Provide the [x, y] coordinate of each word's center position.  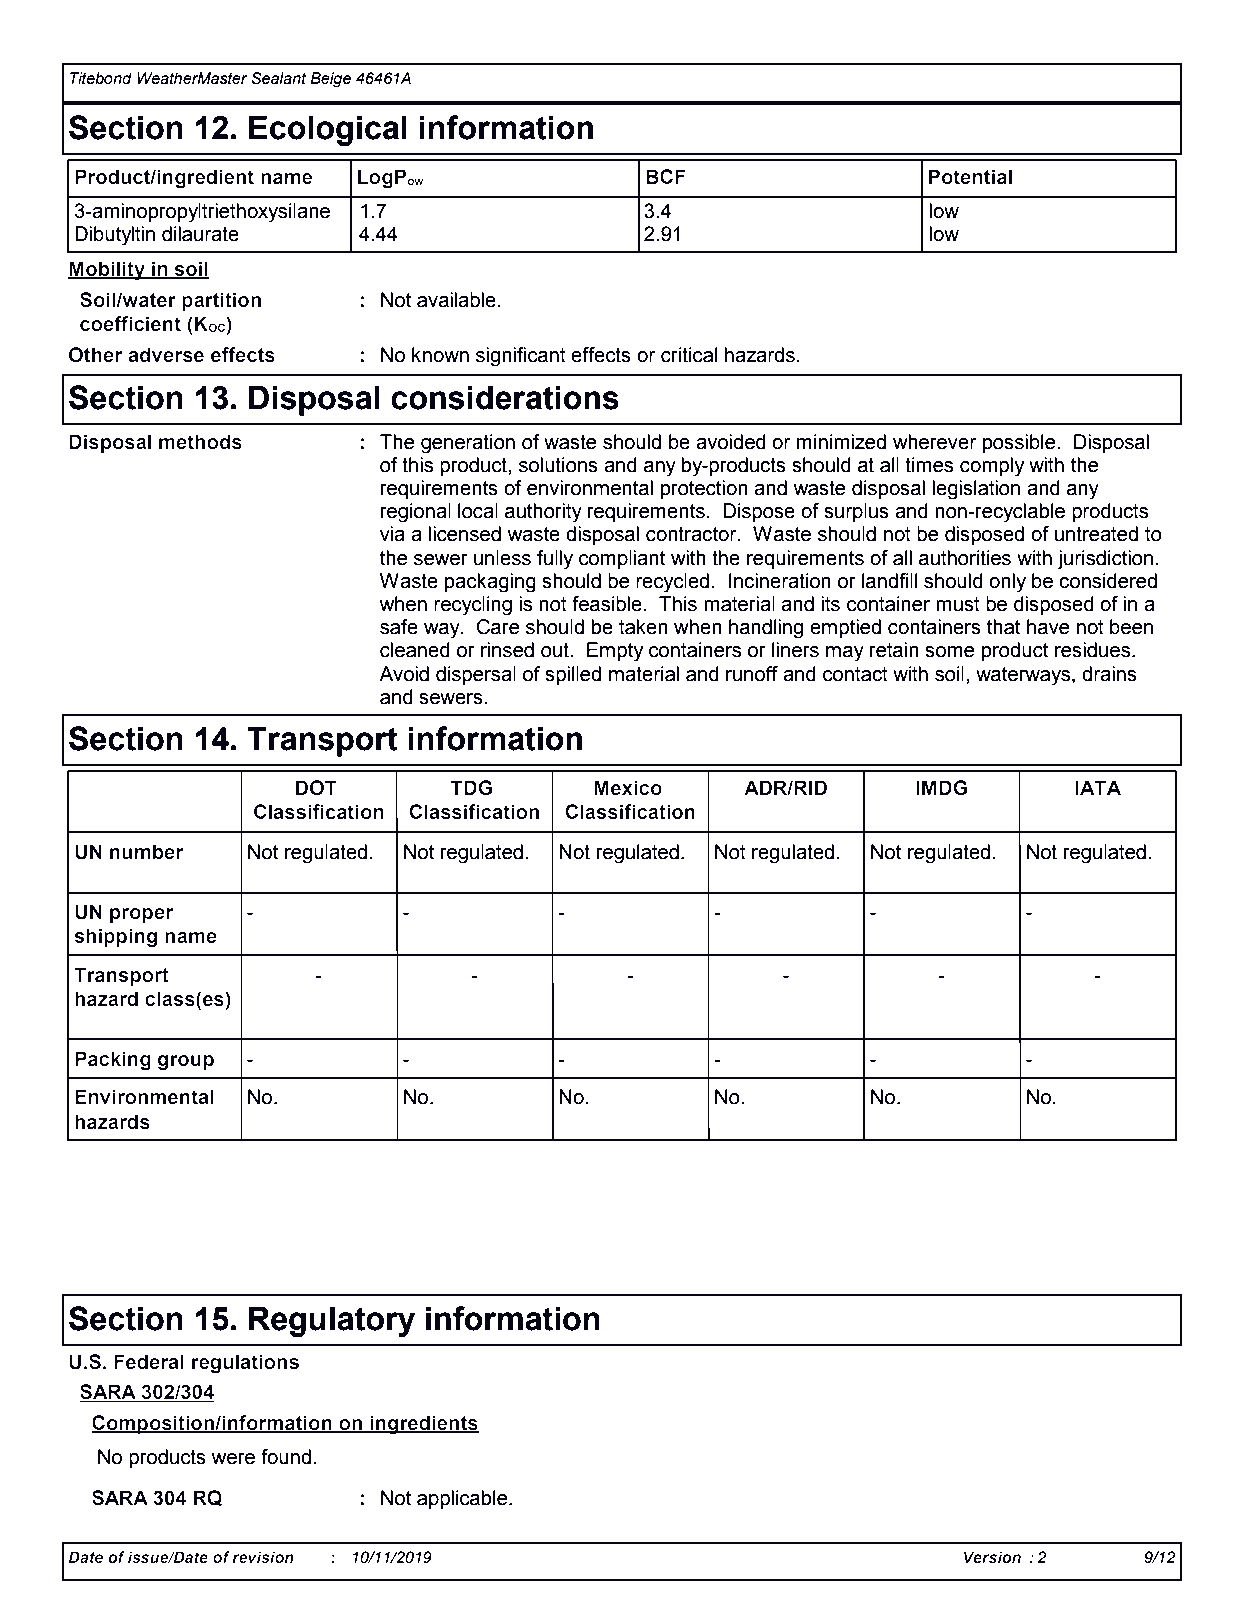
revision [263, 1557]
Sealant [278, 78]
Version [992, 1557]
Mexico [628, 788]
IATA [1098, 787]
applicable [463, 1499]
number [147, 852]
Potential [970, 177]
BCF [666, 176]
